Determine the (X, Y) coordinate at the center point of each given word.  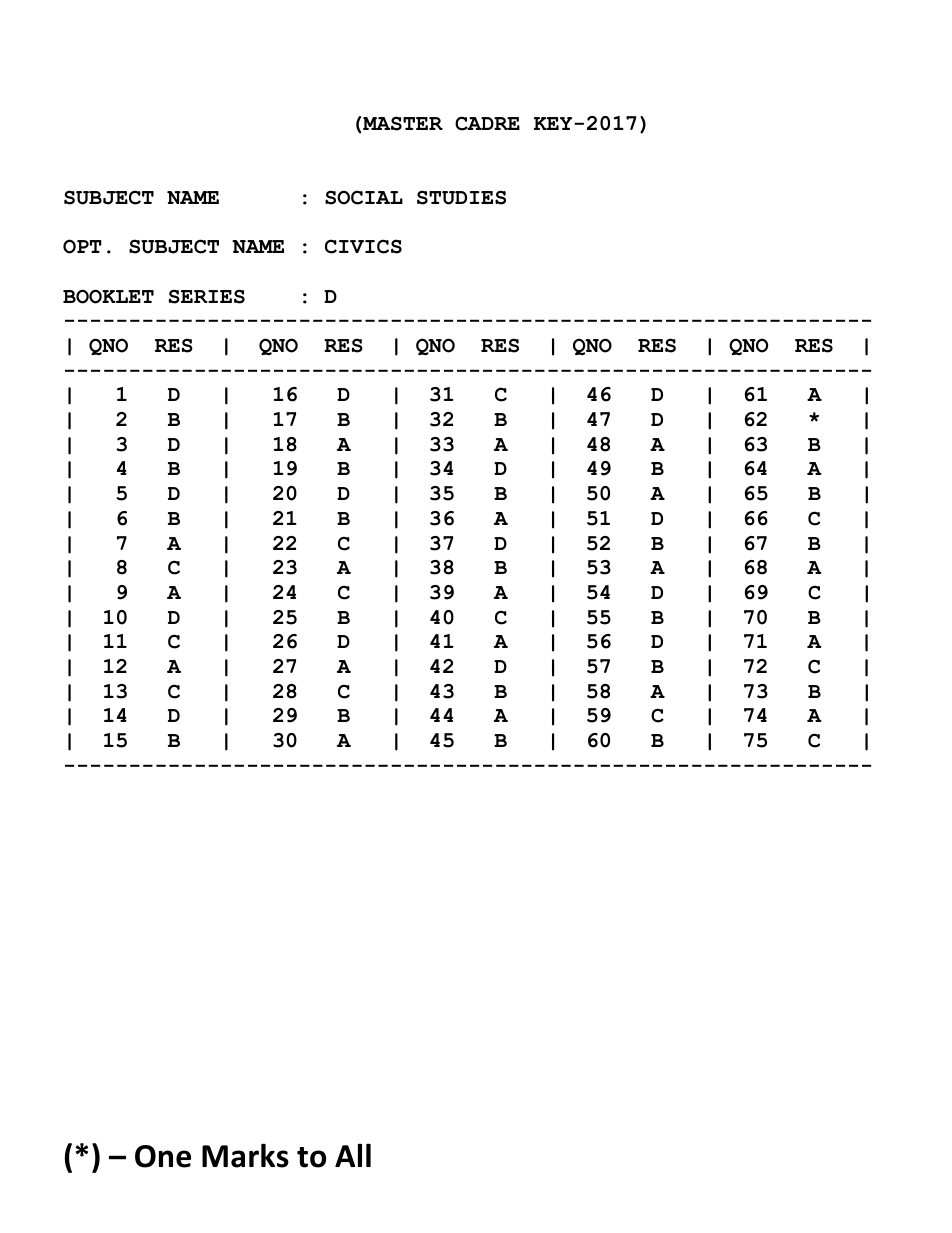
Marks (245, 1155)
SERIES (207, 296)
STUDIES (461, 197)
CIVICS (363, 246)
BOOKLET (108, 296)
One (163, 1156)
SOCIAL (364, 197)
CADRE (487, 123)
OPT (82, 246)
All (353, 1155)
